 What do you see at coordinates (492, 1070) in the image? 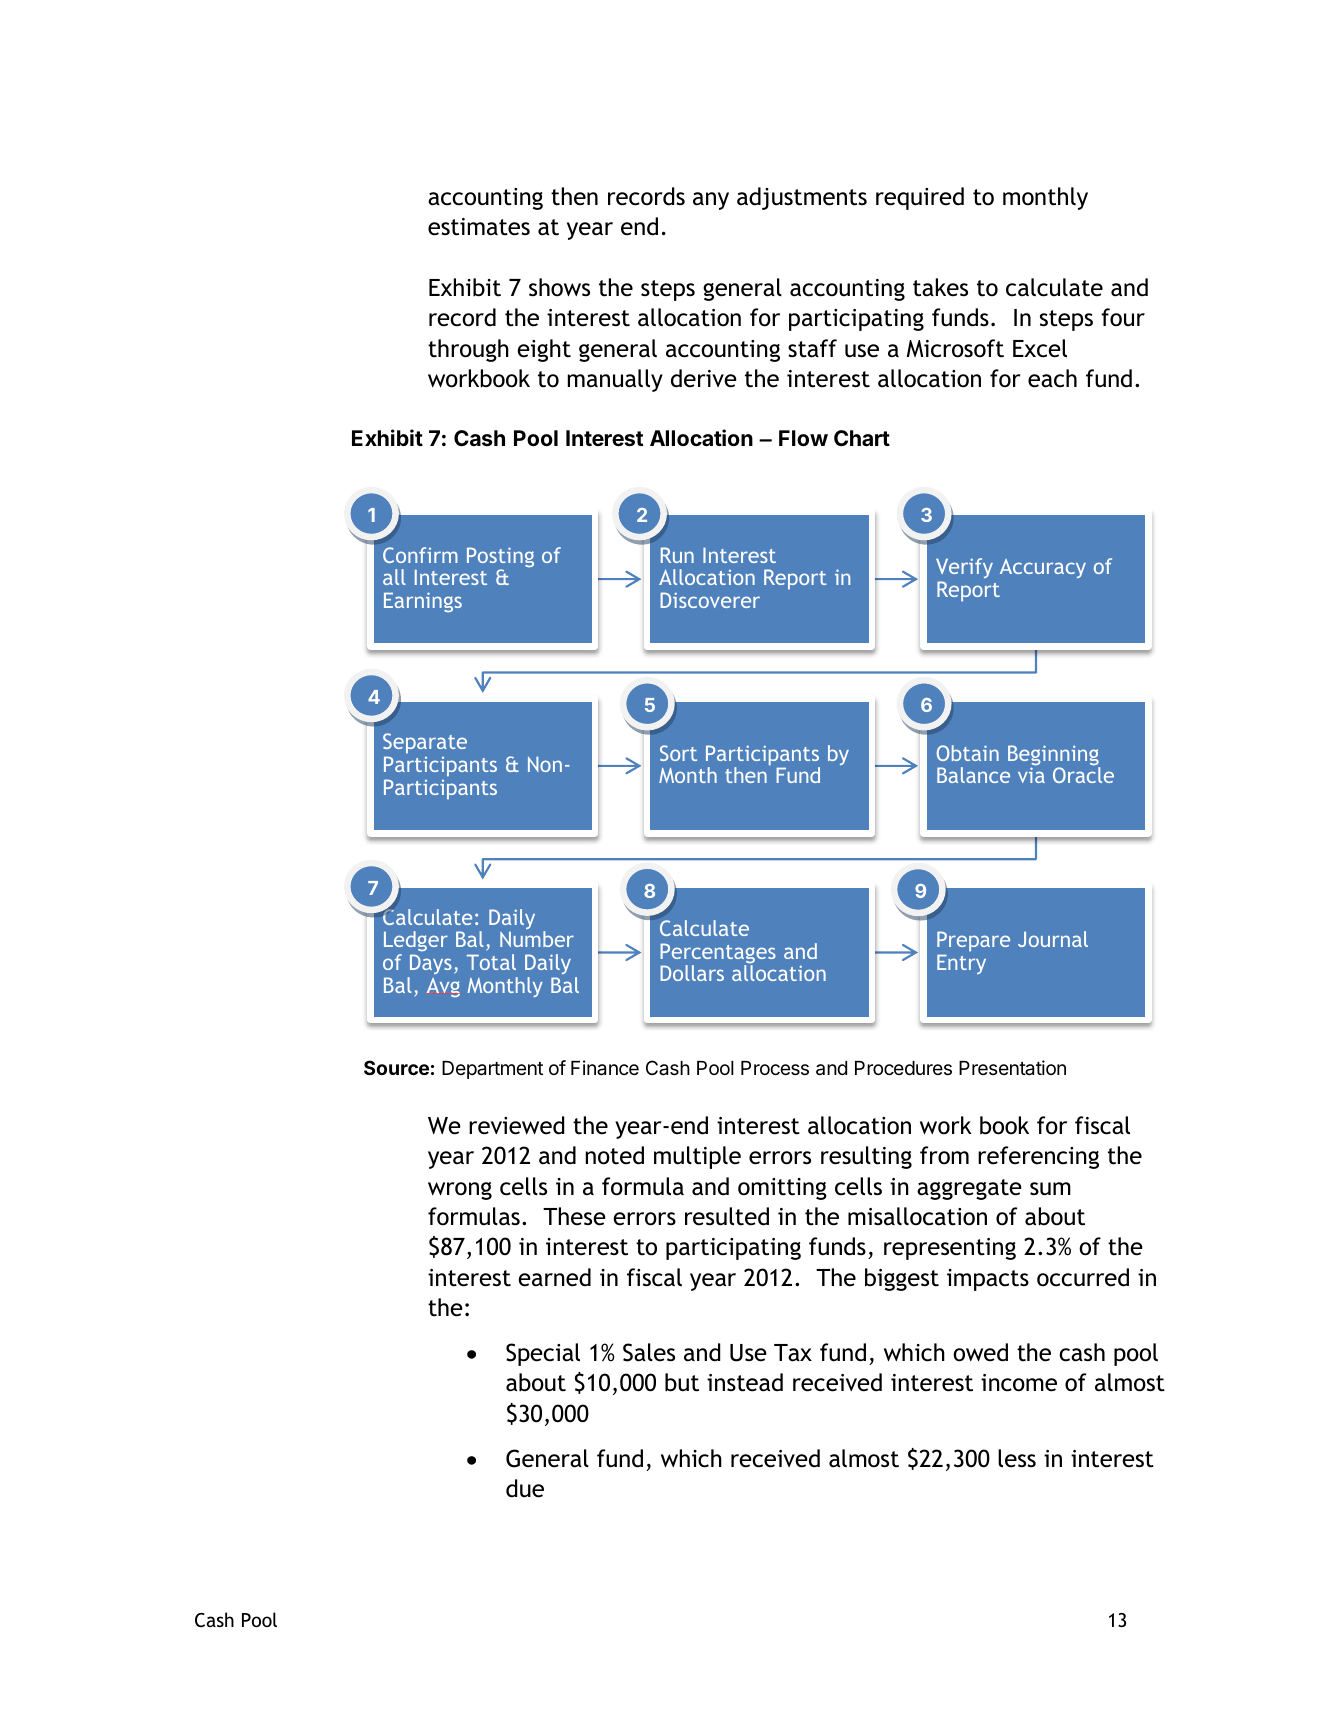
I see `Department` at bounding box center [492, 1070].
